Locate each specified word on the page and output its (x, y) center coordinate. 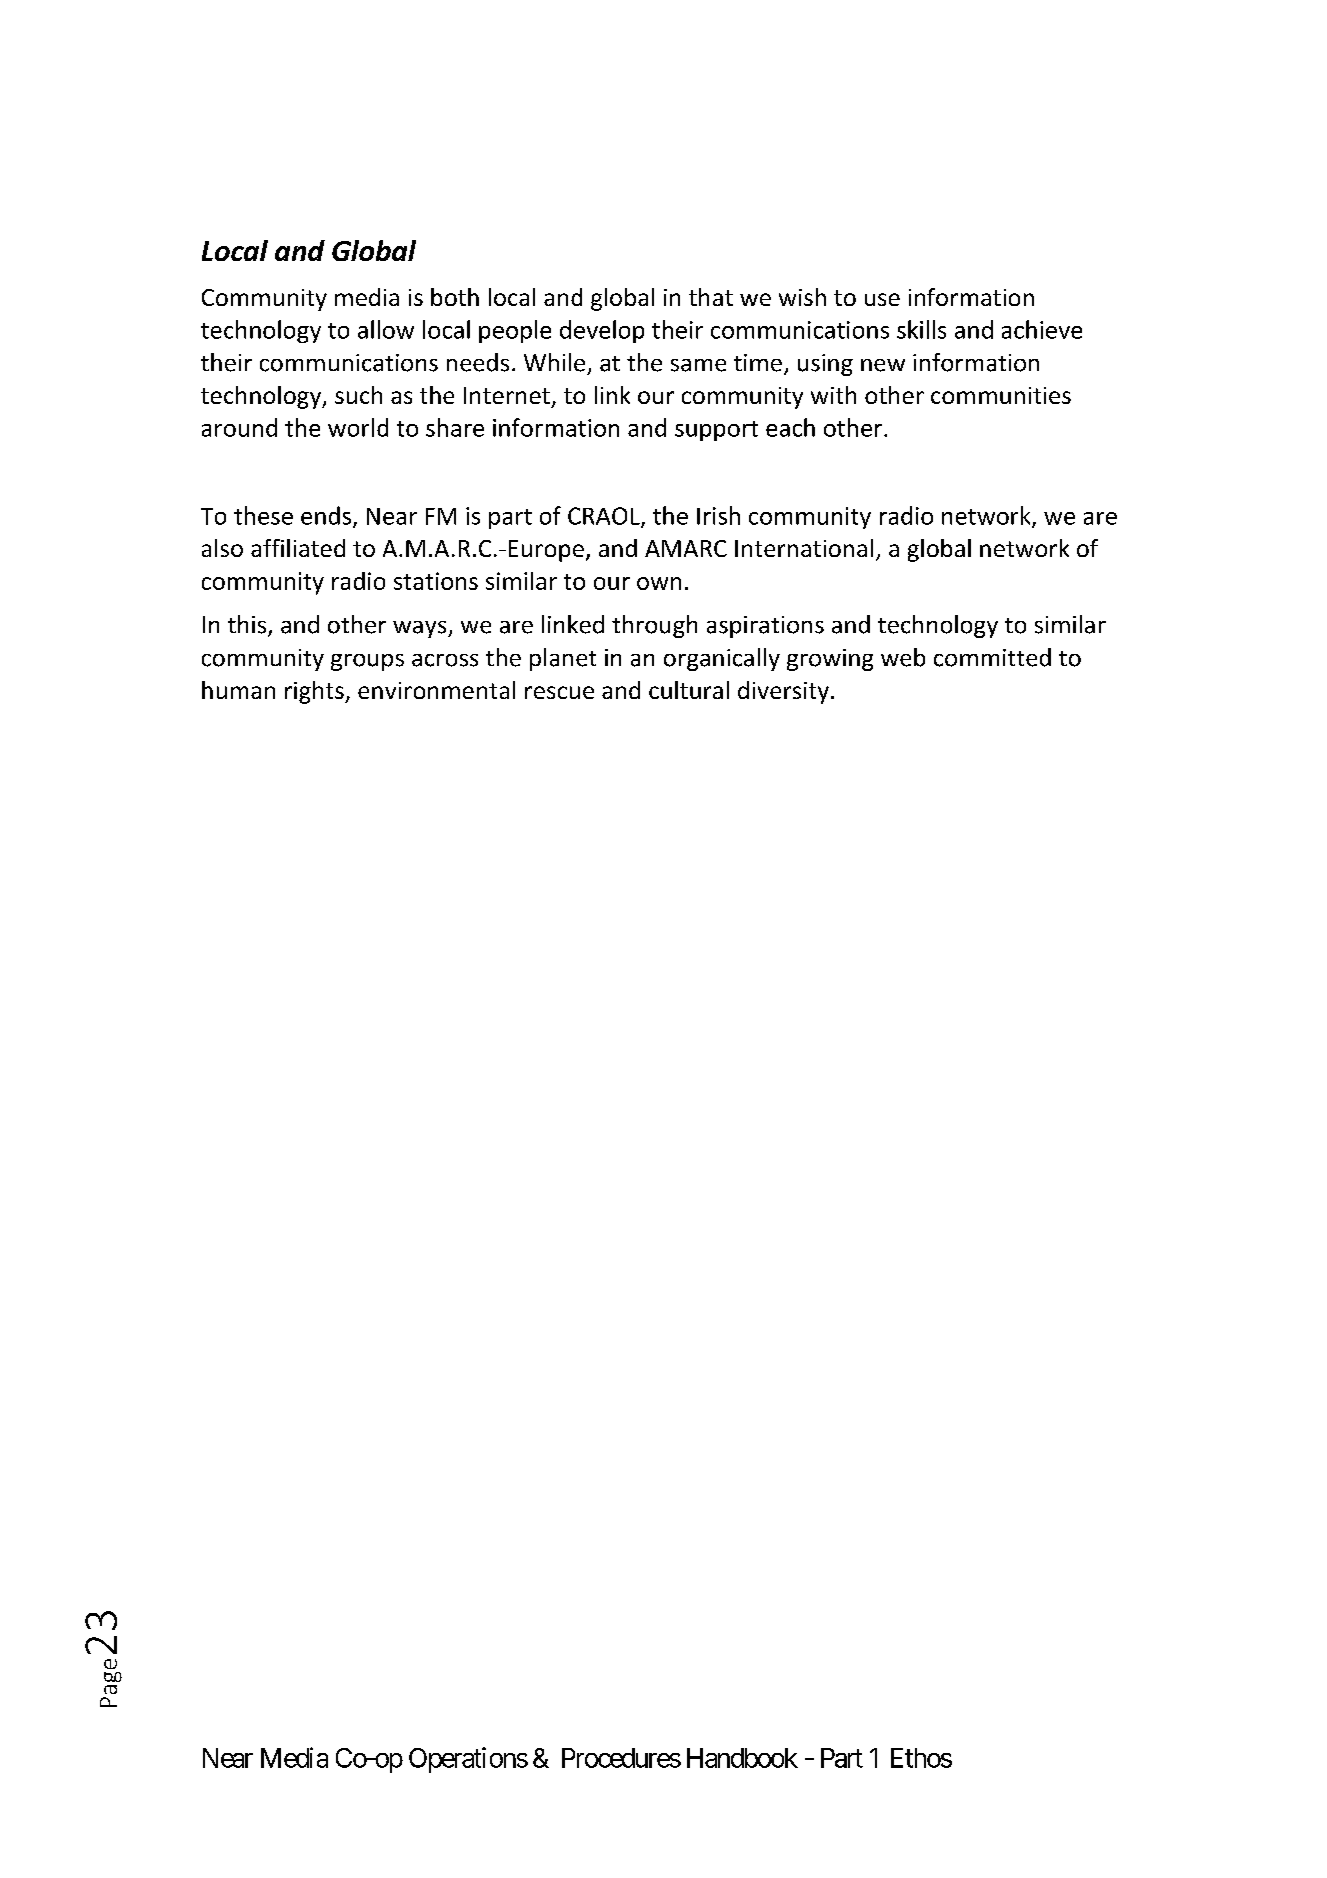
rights (315, 692)
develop (602, 331)
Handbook (742, 1758)
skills (921, 329)
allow (386, 329)
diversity (783, 692)
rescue (559, 692)
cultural (689, 690)
